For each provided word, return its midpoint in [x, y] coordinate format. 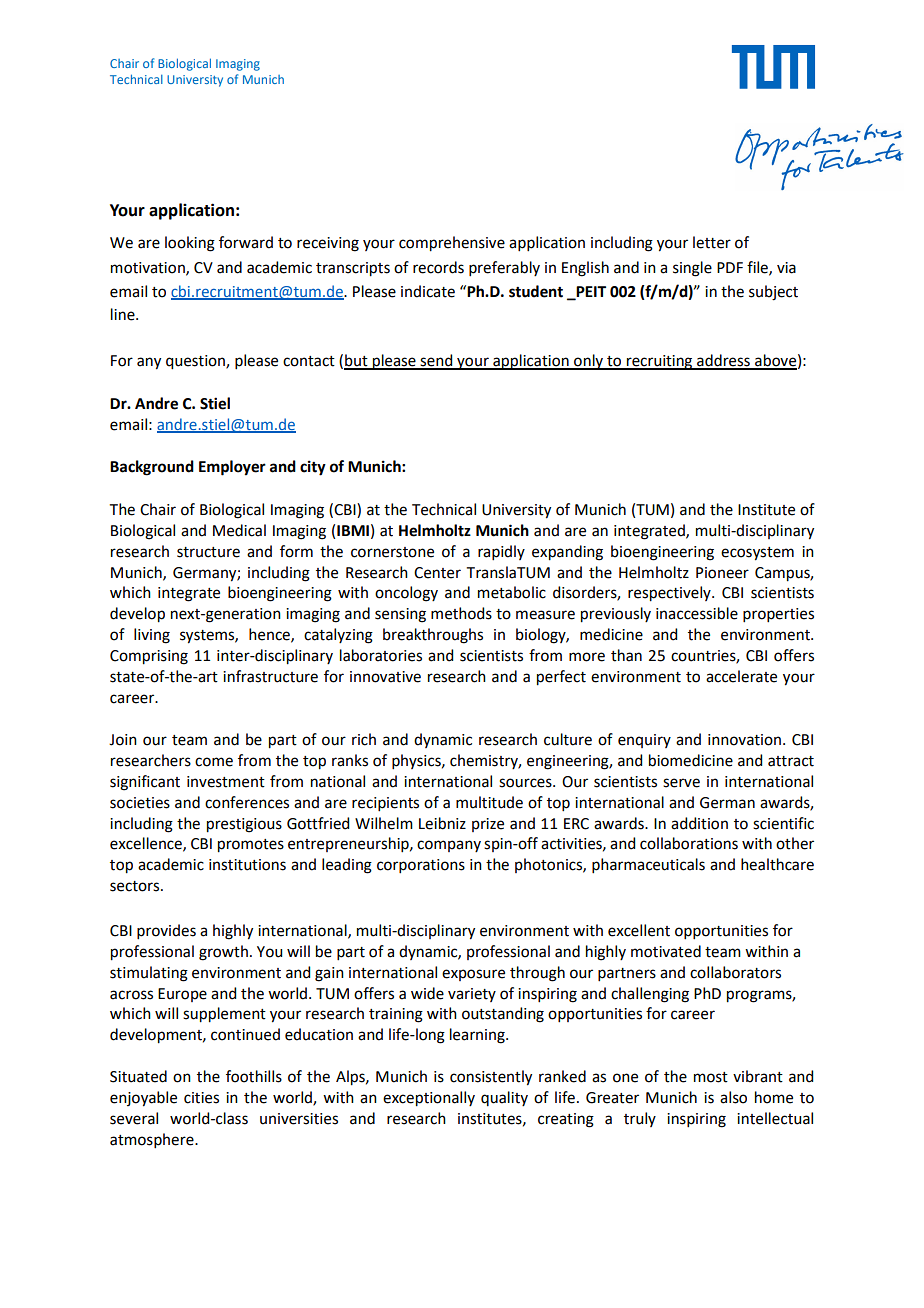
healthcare [777, 864]
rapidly [501, 552]
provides [166, 931]
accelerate [741, 676]
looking [190, 244]
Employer [232, 468]
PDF [730, 267]
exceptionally [429, 1099]
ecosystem [757, 554]
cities [201, 1098]
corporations [421, 866]
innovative [385, 677]
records [438, 267]
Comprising [149, 657]
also [733, 1097]
